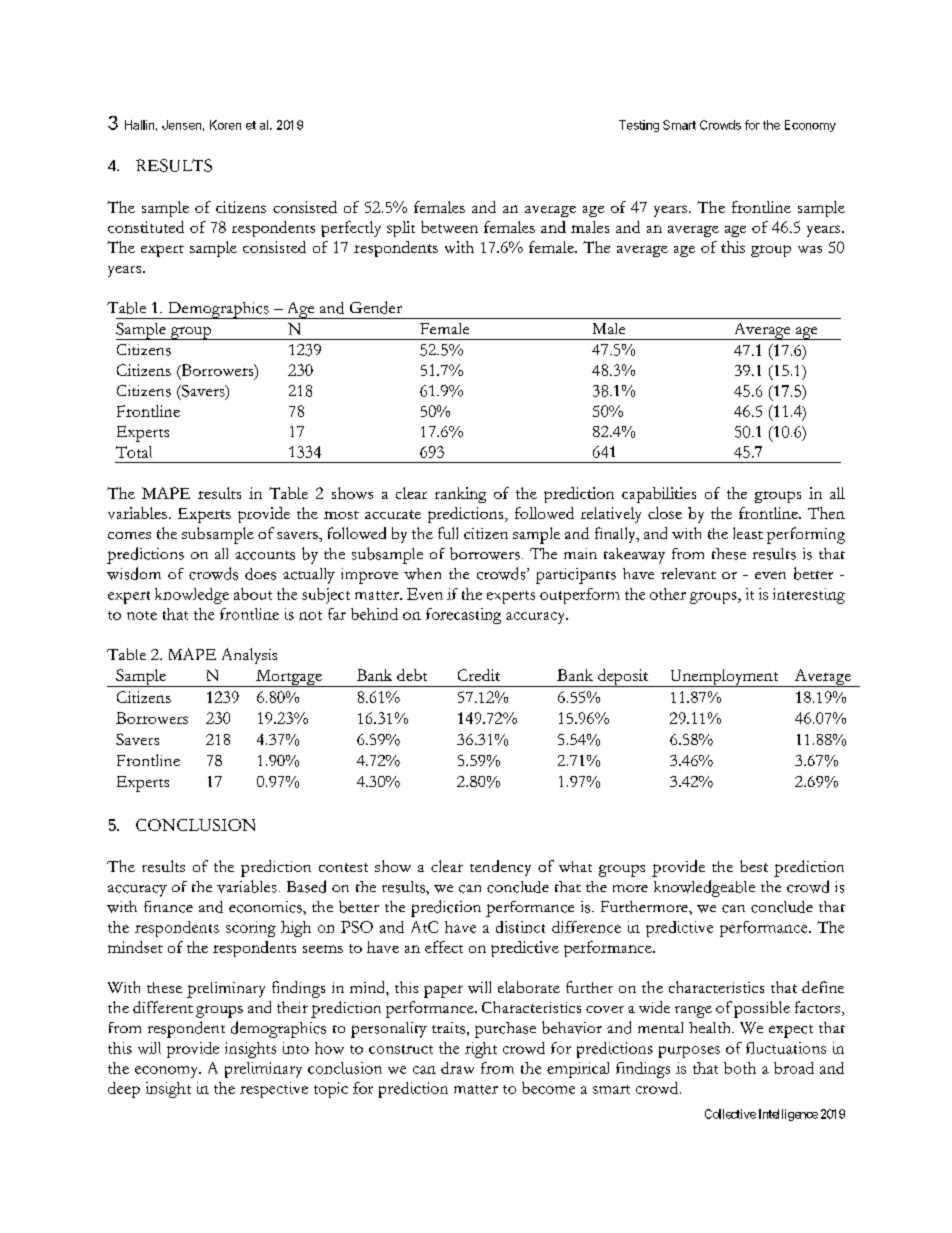 The width and height of the screenshot is (952, 1233). What do you see at coordinates (639, 126) in the screenshot?
I see `Testing` at bounding box center [639, 126].
